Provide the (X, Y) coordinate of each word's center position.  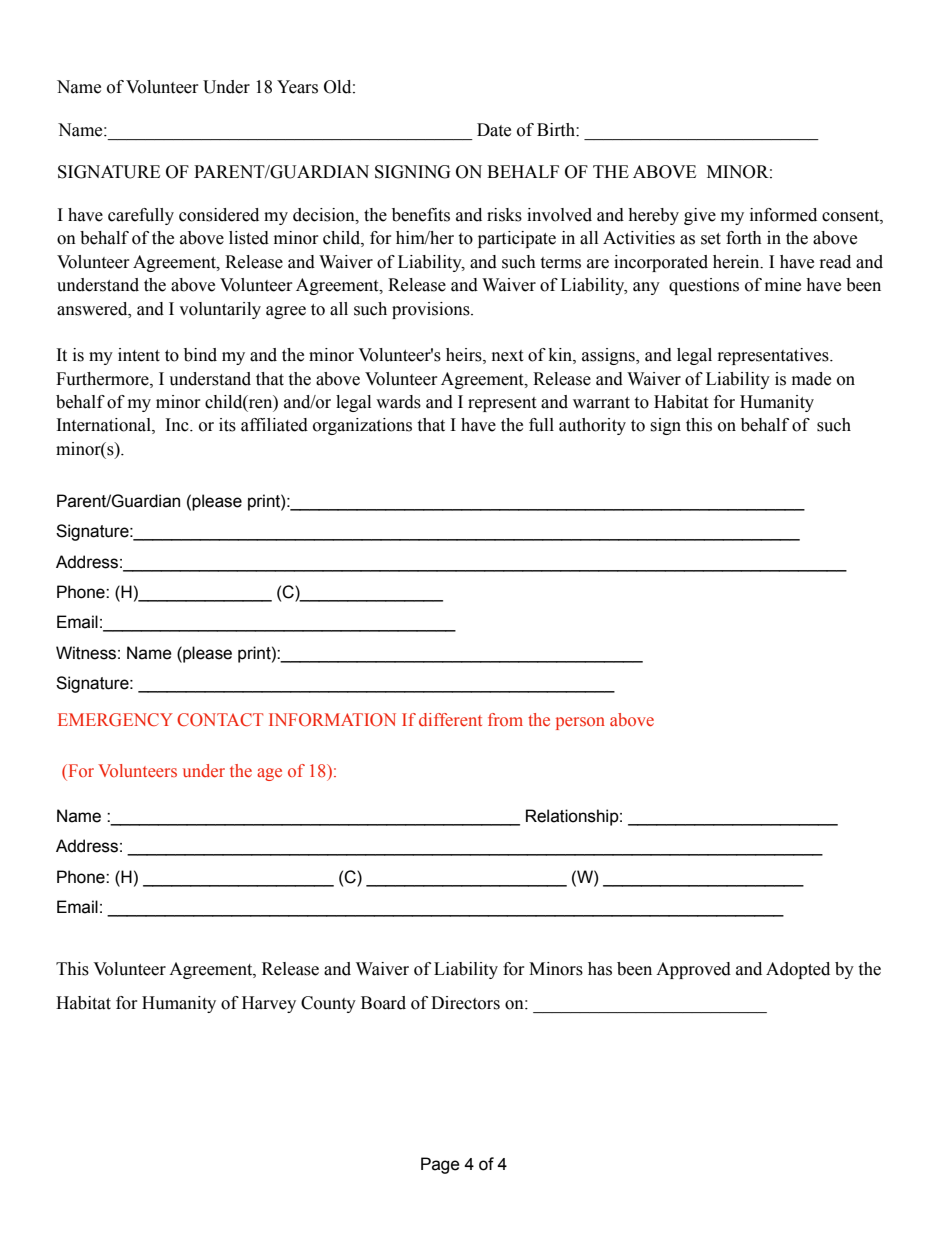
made (811, 379)
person (580, 723)
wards (398, 402)
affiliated (274, 425)
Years (297, 87)
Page (440, 1165)
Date (494, 130)
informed (783, 215)
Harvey (269, 1004)
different (450, 719)
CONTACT (220, 720)
